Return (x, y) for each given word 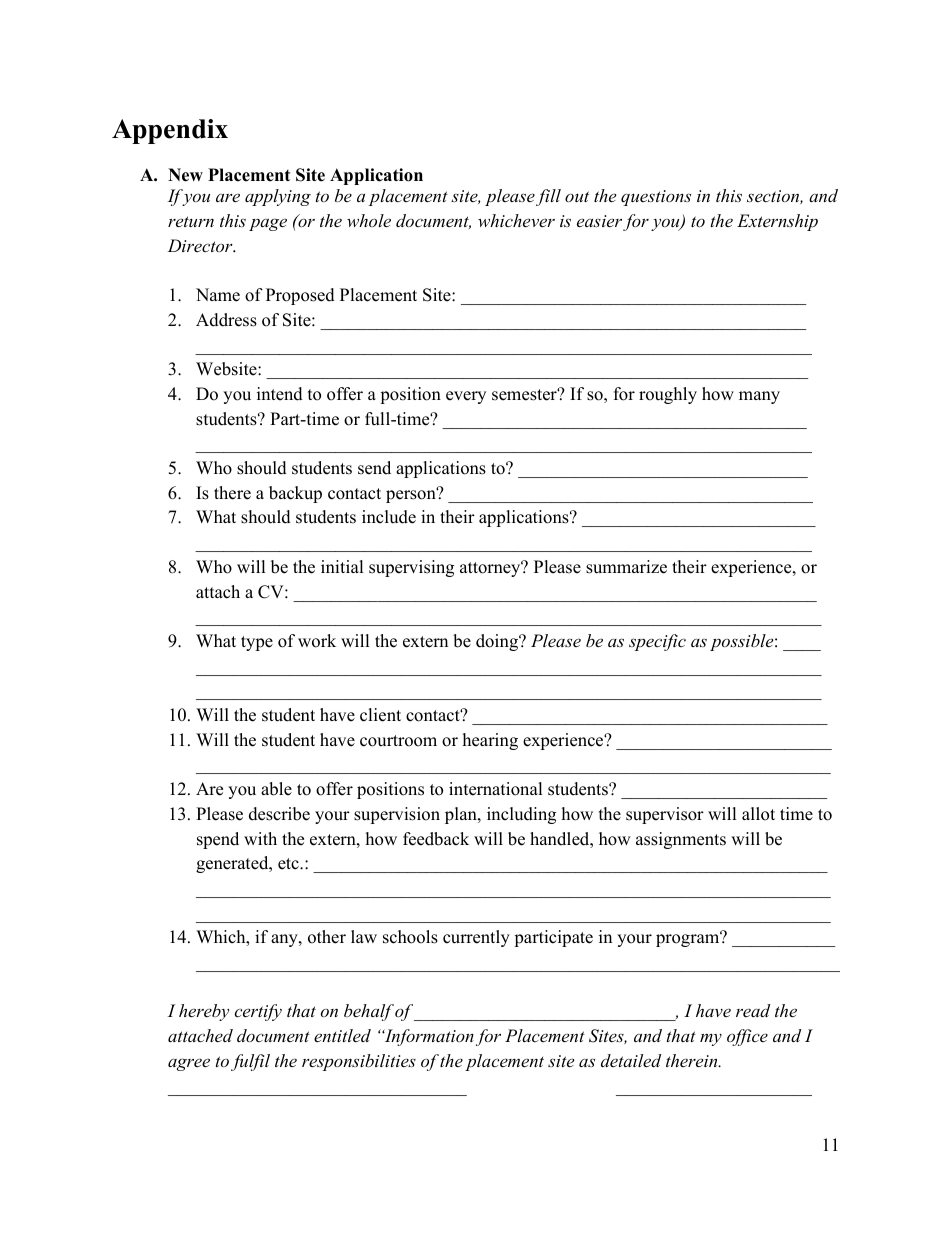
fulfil (250, 1062)
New (185, 175)
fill (548, 197)
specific (657, 642)
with (260, 838)
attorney (491, 569)
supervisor (665, 815)
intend (280, 394)
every (466, 397)
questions (656, 198)
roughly (668, 395)
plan (462, 815)
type (257, 643)
